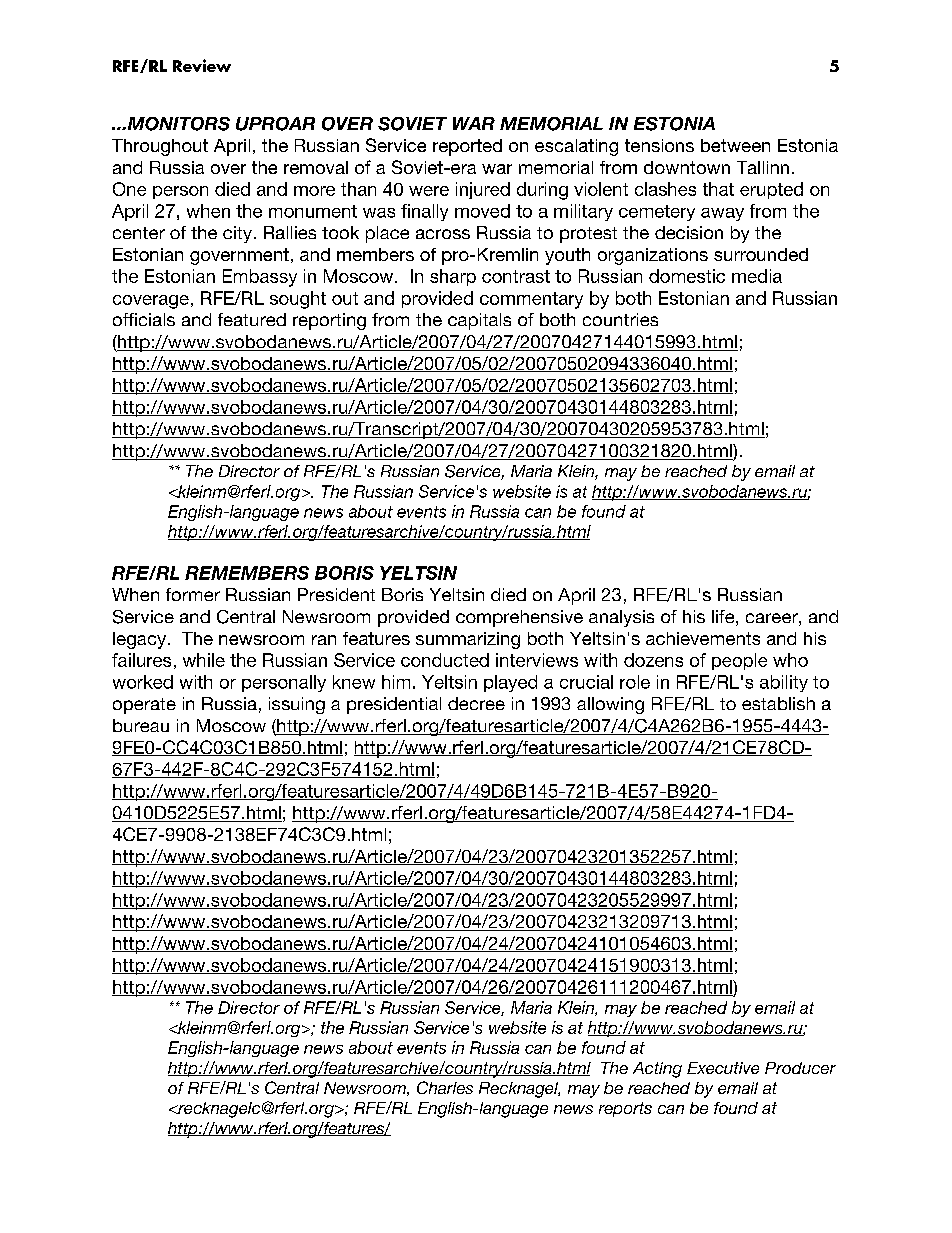  What do you see at coordinates (202, 65) in the screenshot?
I see `Review` at bounding box center [202, 65].
